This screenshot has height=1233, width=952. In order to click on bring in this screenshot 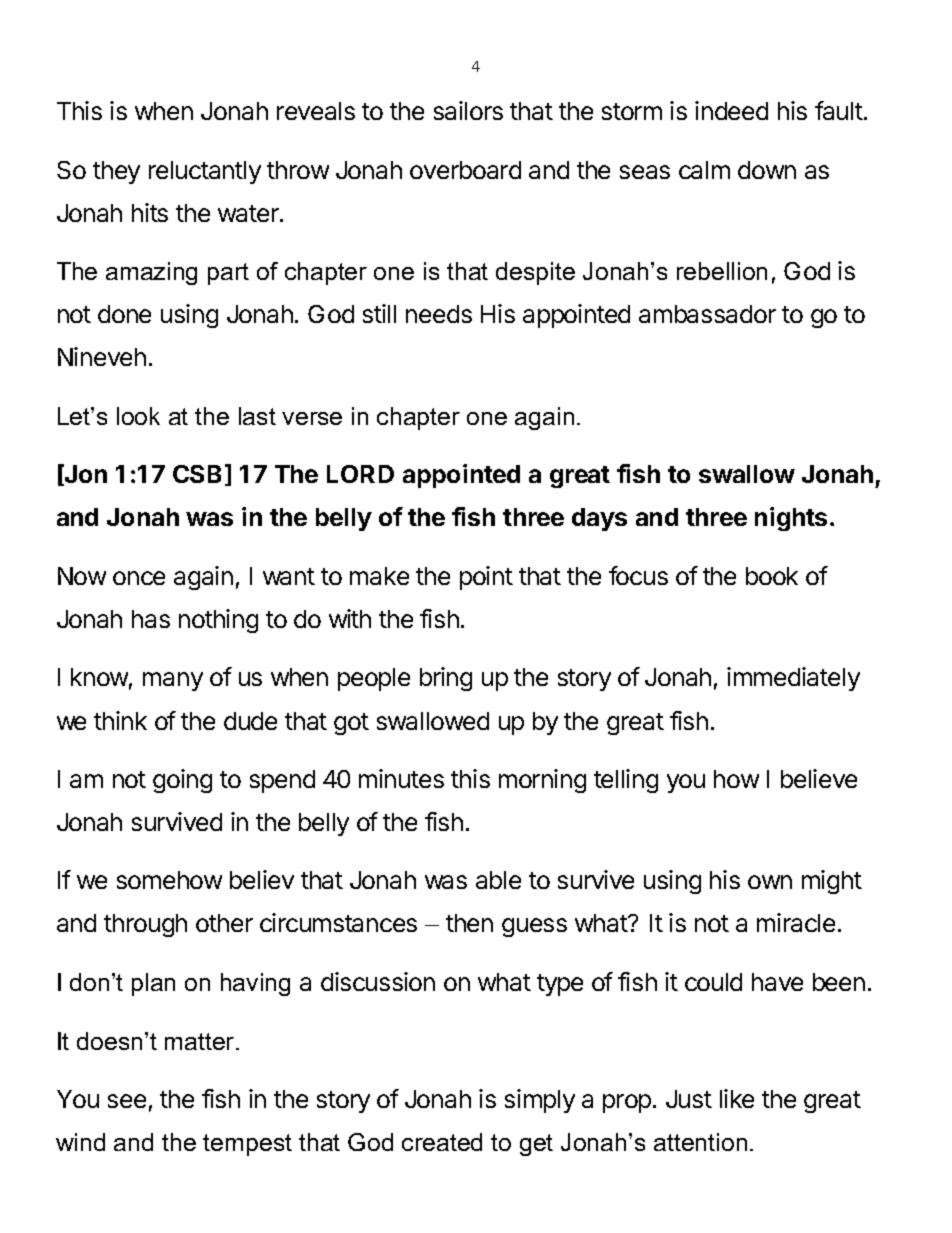, I will do `click(446, 679)`.
